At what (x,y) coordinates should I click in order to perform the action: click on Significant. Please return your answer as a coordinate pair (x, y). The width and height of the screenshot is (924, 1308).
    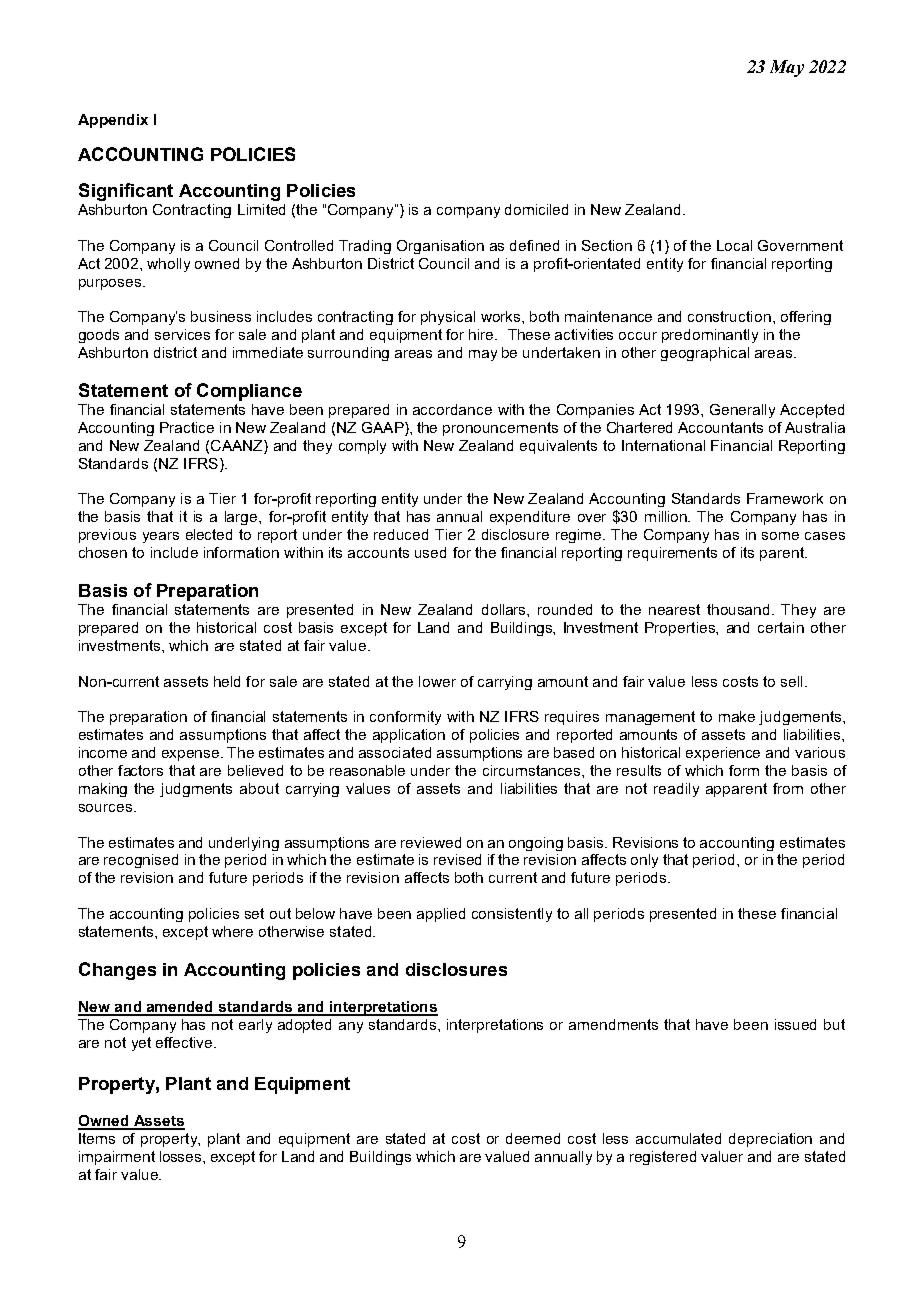
    Looking at the image, I should click on (126, 192).
